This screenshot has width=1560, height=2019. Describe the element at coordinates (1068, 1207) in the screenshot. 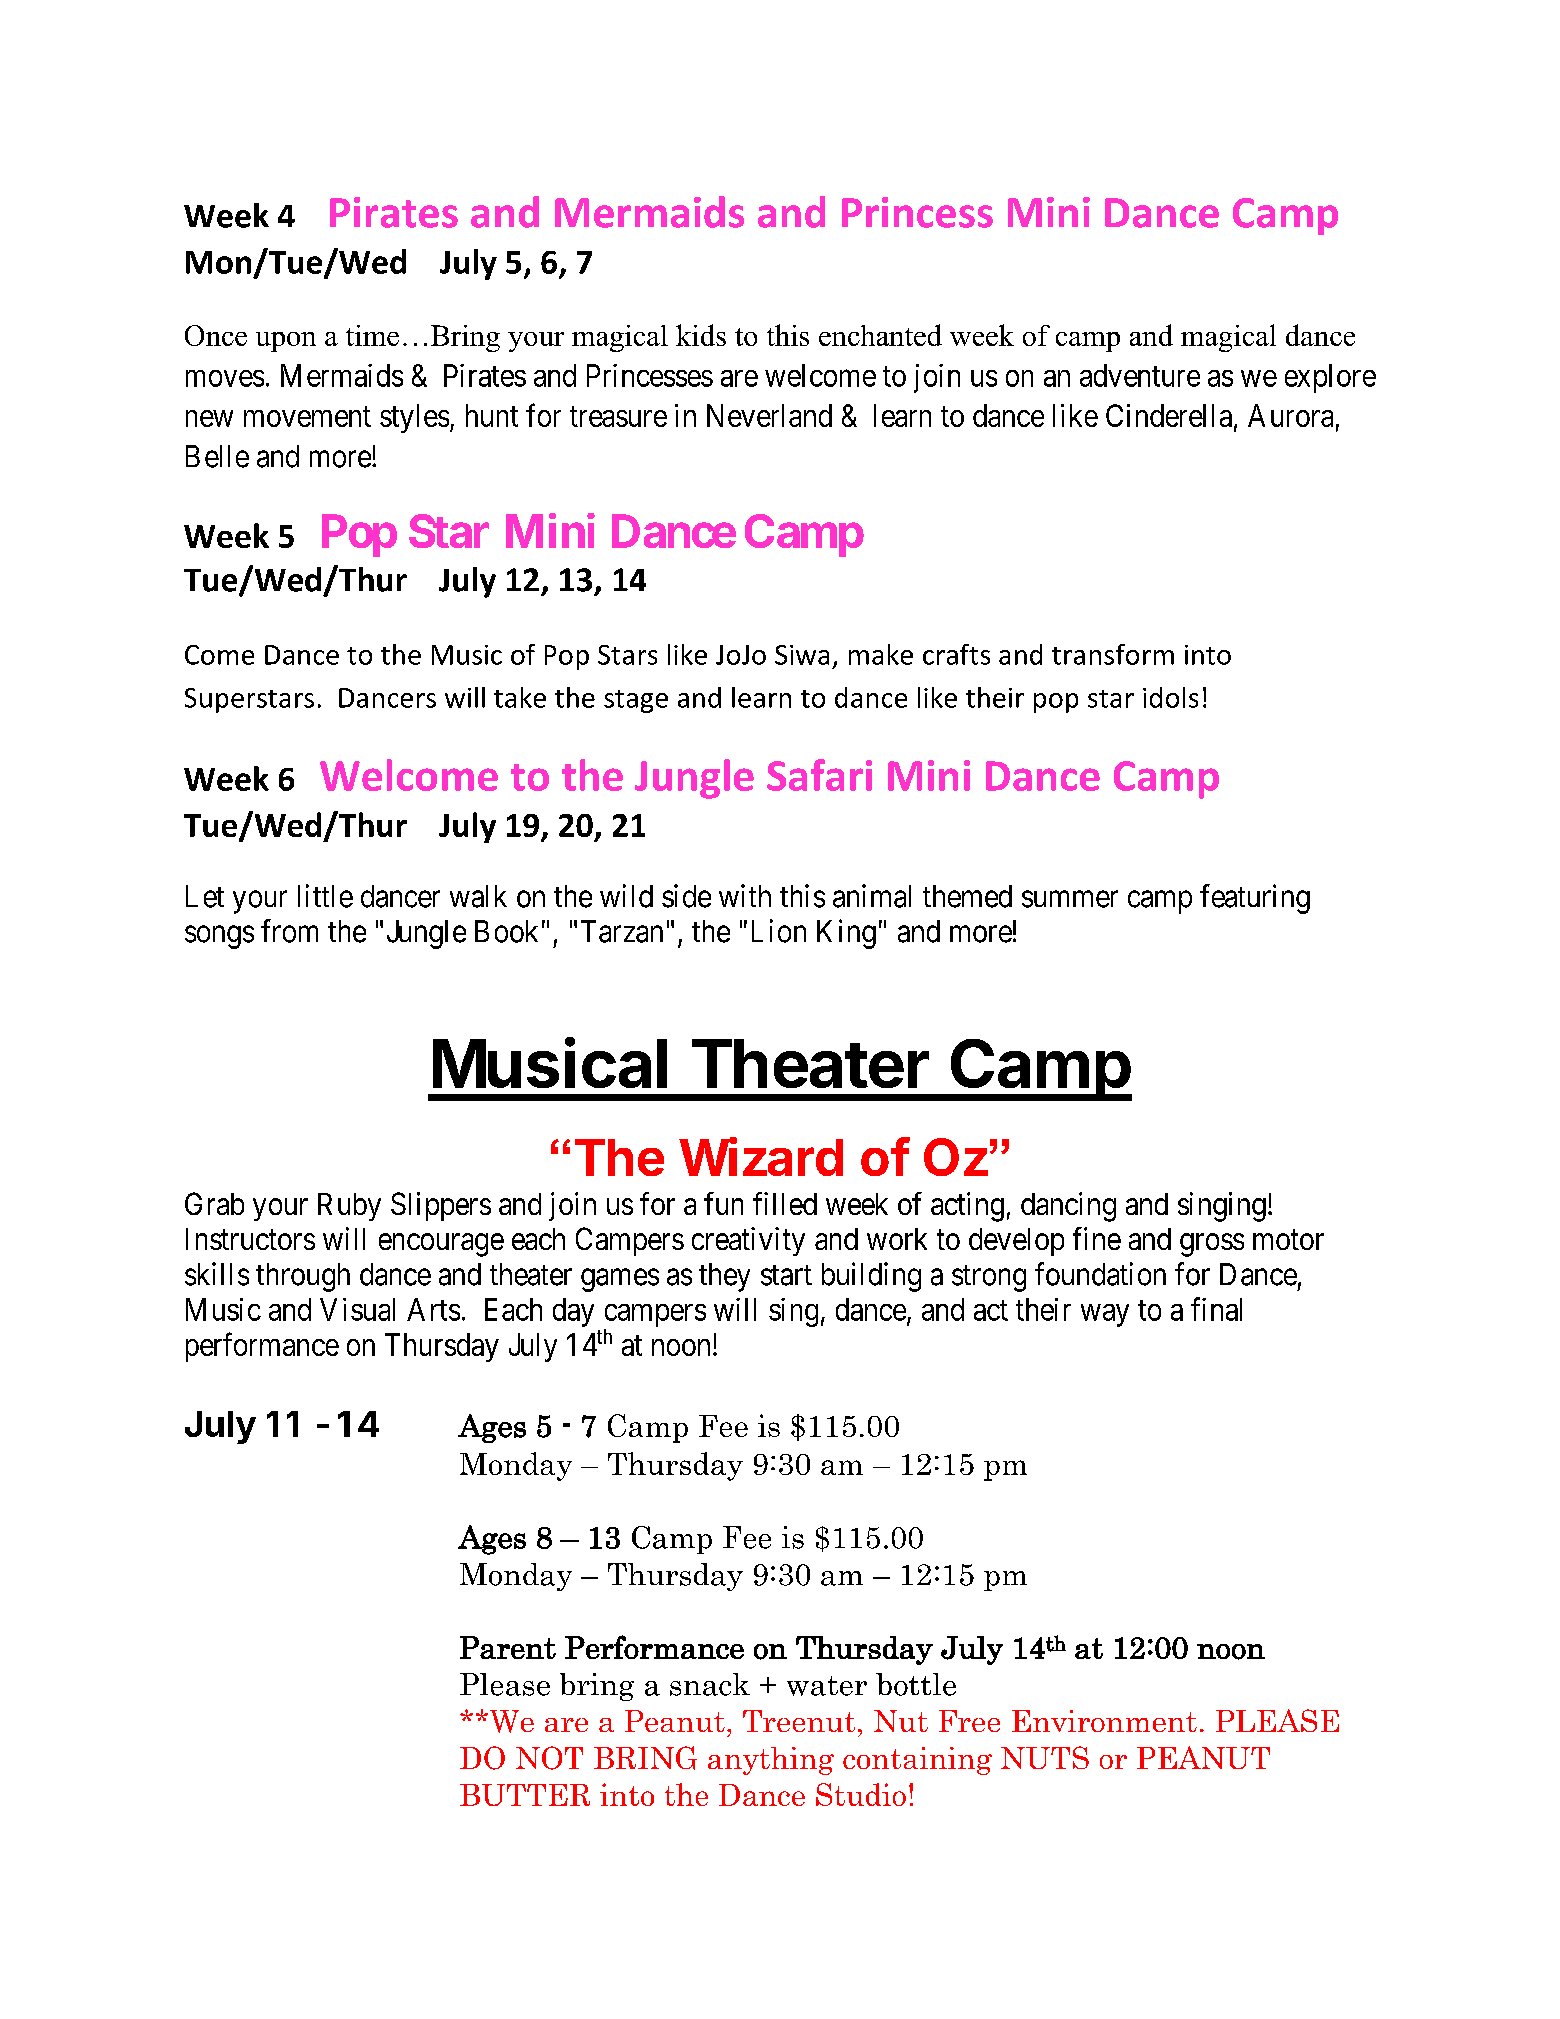

I see `dancing` at that location.
